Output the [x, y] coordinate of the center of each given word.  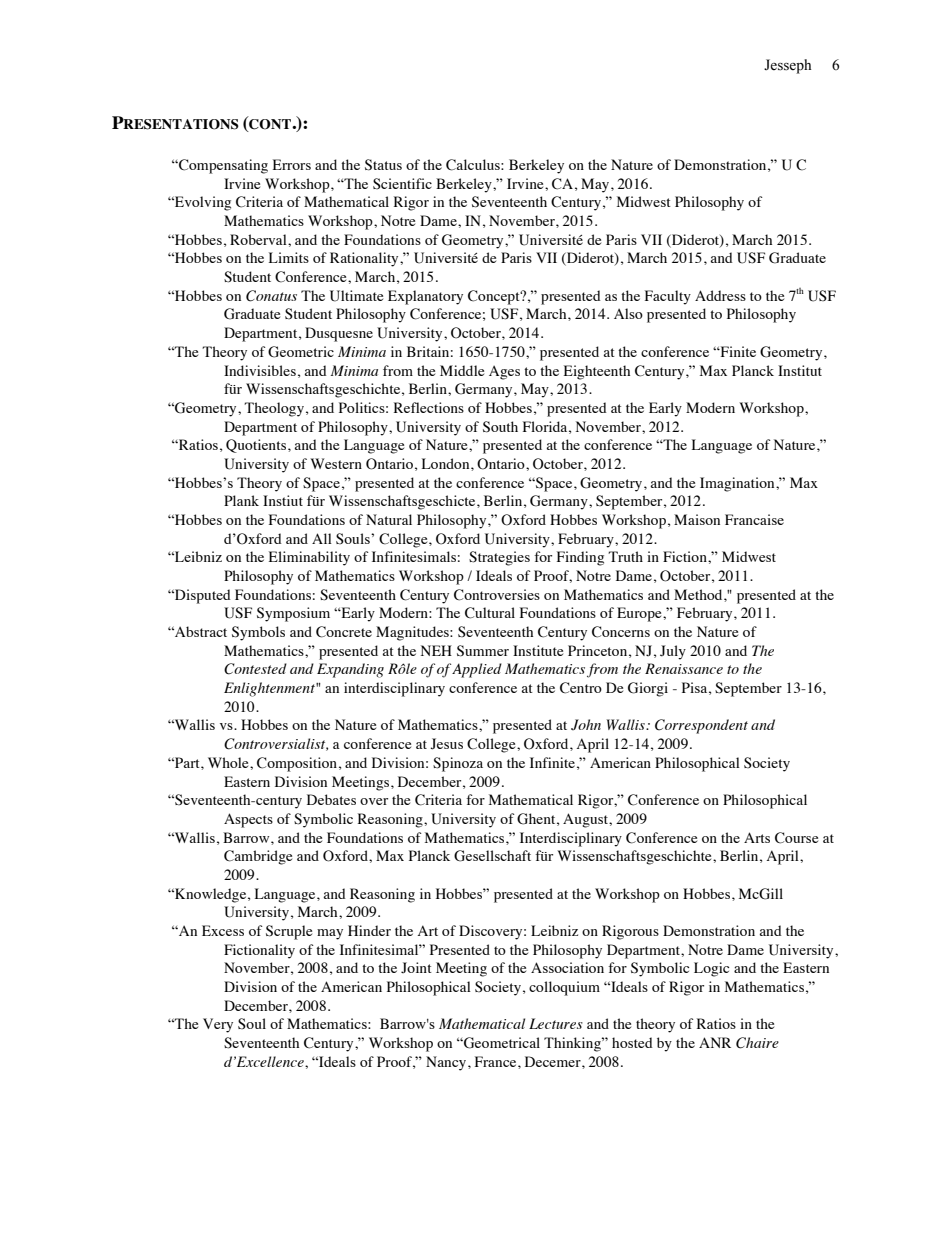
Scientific [402, 184]
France [497, 1061]
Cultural [490, 613]
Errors [292, 164]
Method [699, 594]
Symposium [293, 614]
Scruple [289, 932]
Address [720, 295]
